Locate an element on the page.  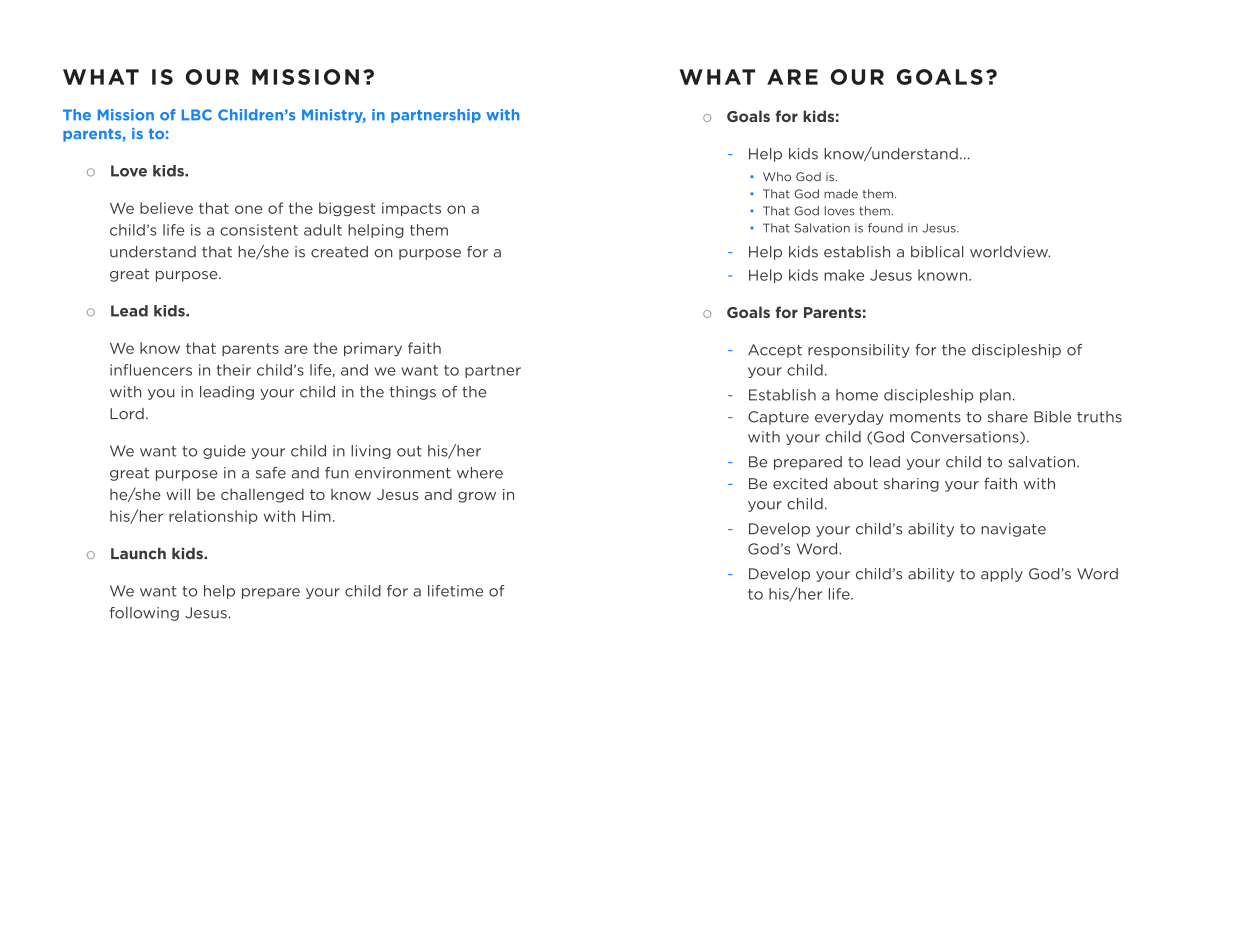
consistent is located at coordinates (259, 230).
